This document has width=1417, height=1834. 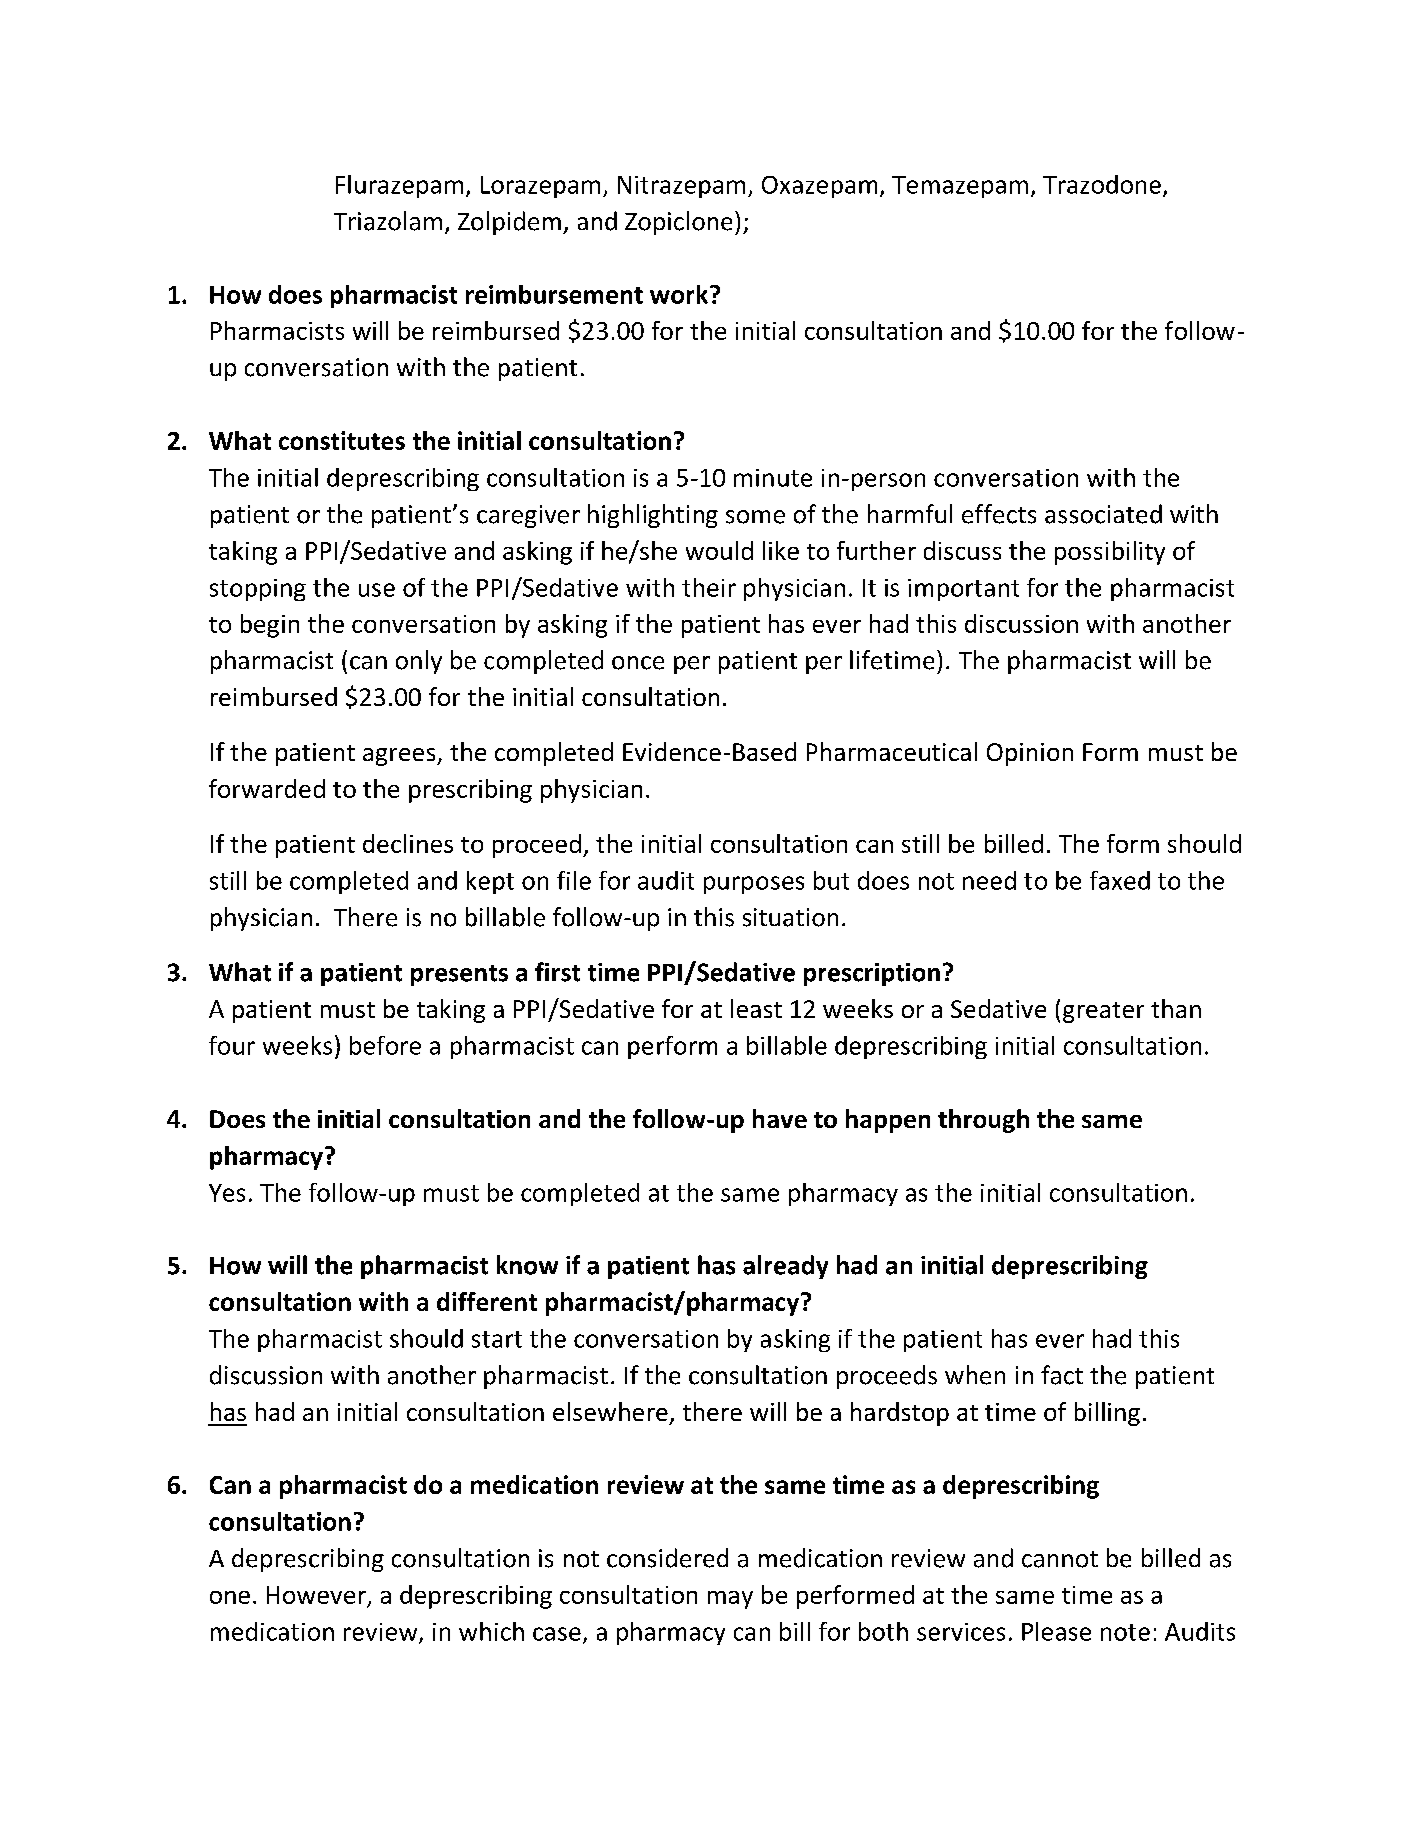 What do you see at coordinates (408, 843) in the document?
I see `declines` at bounding box center [408, 843].
